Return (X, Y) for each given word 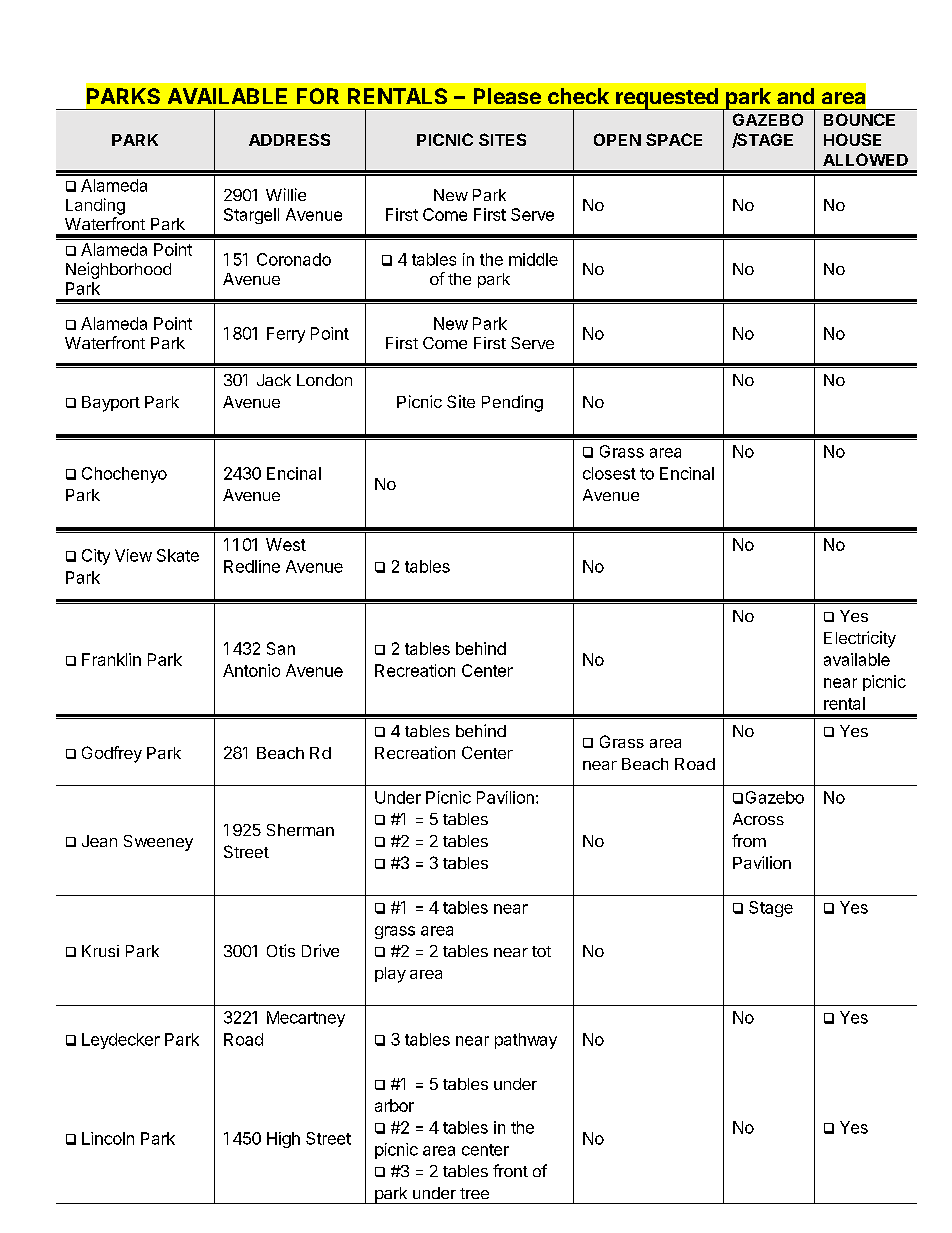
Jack (274, 380)
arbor (394, 1105)
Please (507, 96)
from (749, 840)
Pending (512, 403)
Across (758, 819)
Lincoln (108, 1138)
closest (609, 473)
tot (541, 951)
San (281, 648)
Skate (178, 555)
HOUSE (852, 139)
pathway (526, 1041)
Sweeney (158, 843)
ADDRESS (289, 139)
